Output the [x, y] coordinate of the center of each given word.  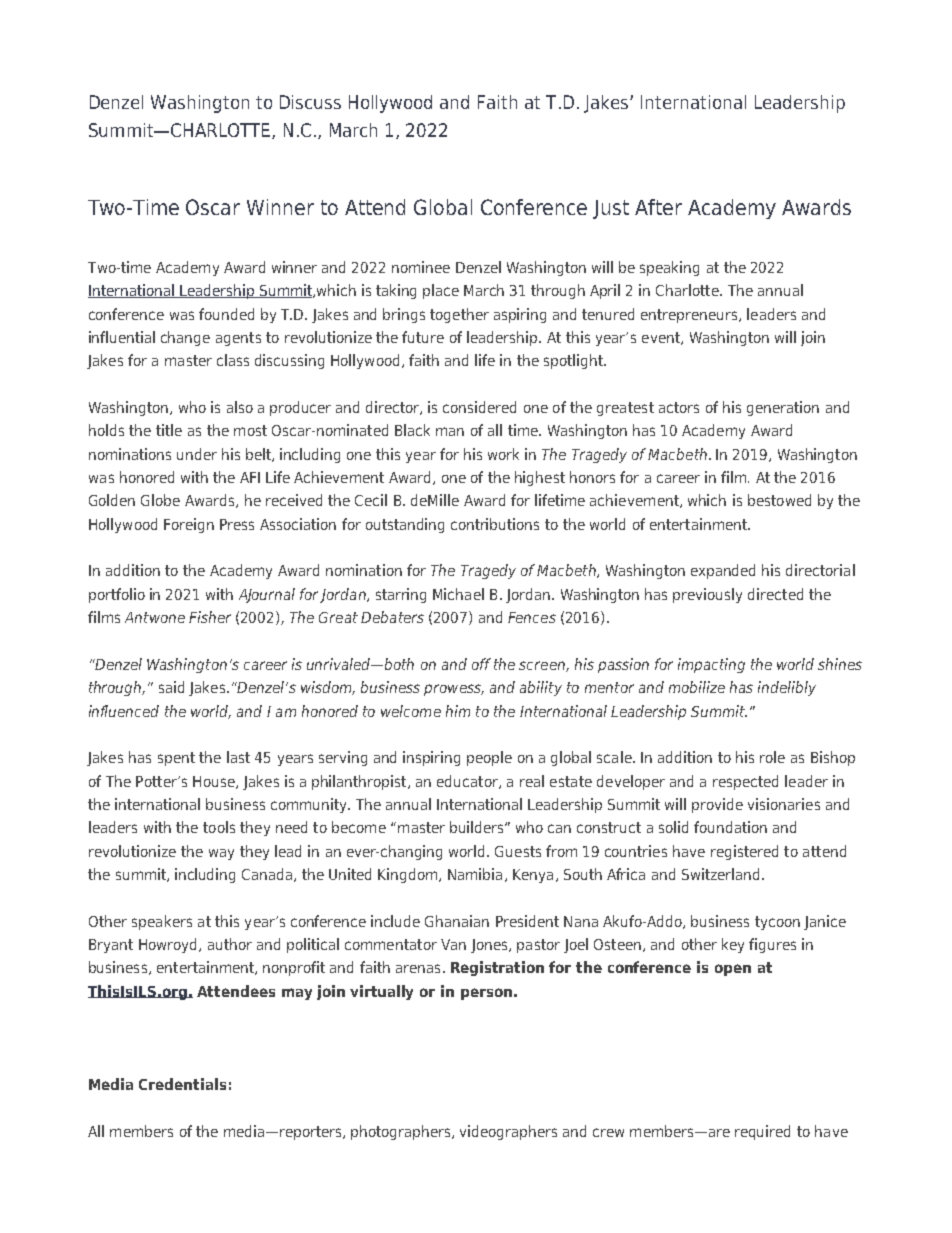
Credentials [182, 1084]
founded [226, 314]
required [762, 1132]
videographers [508, 1132]
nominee [421, 267]
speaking [669, 268]
